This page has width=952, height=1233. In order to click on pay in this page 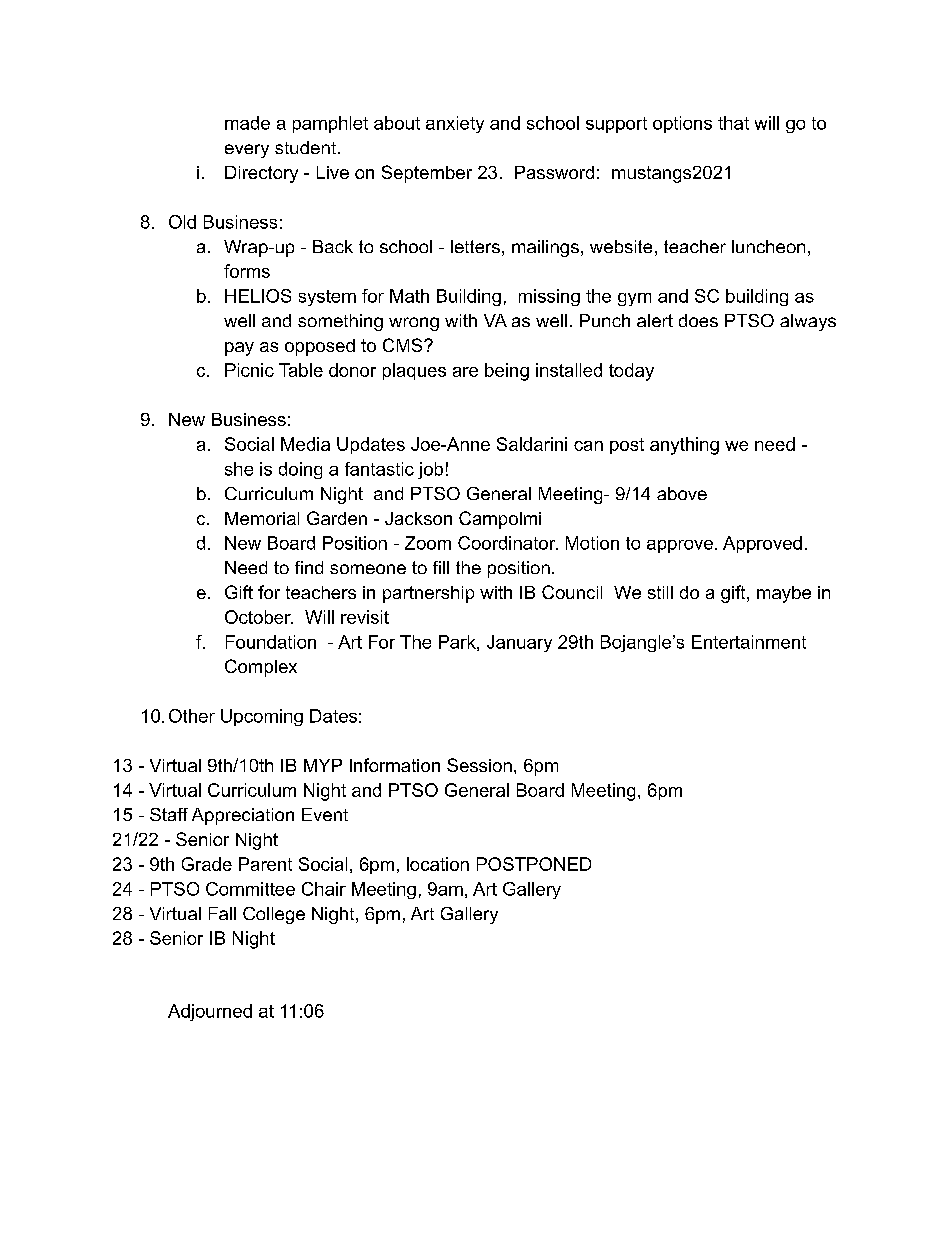, I will do `click(239, 349)`.
